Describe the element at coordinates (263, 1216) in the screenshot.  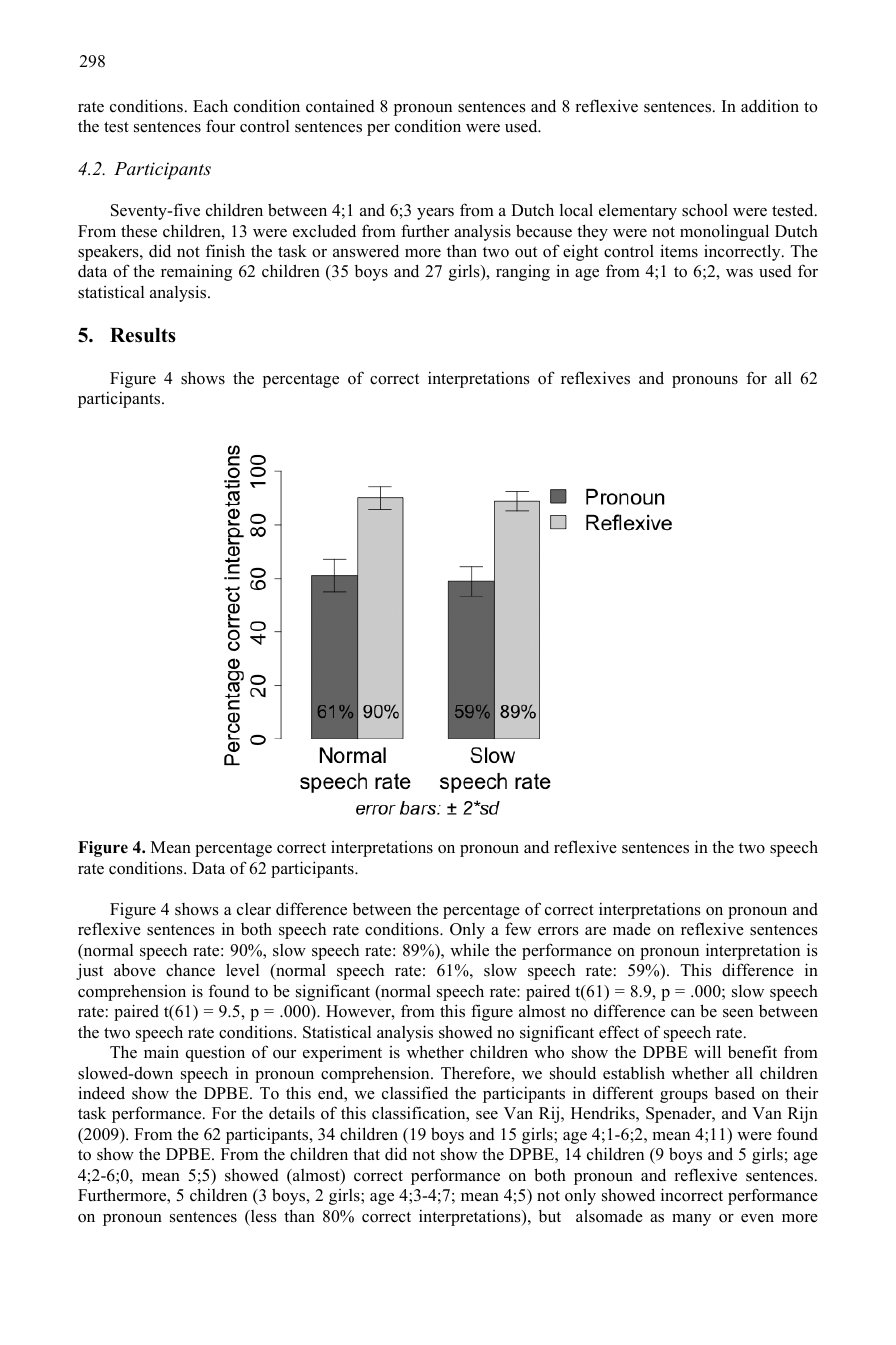
I see `less` at that location.
